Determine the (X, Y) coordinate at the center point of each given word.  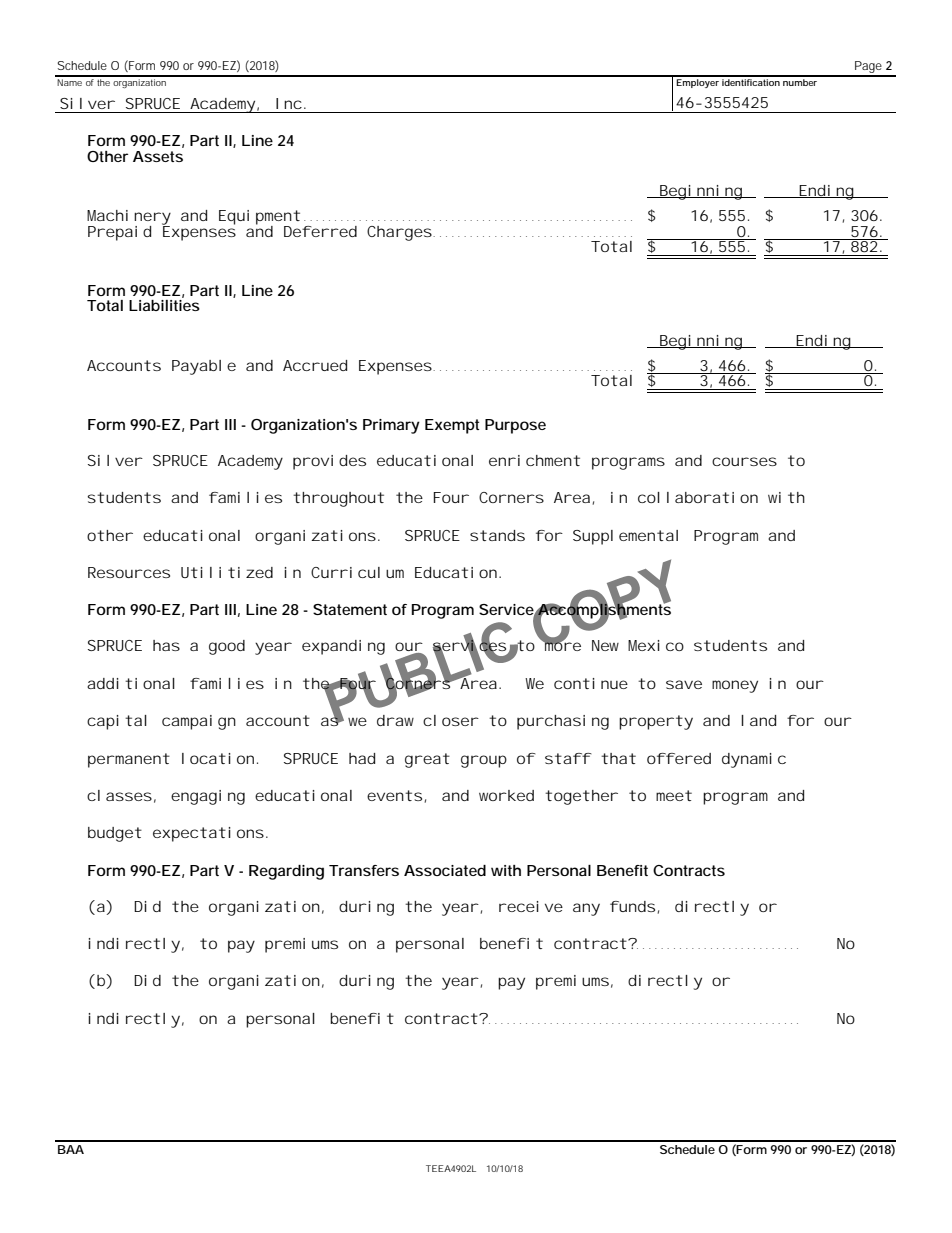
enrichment (534, 460)
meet (674, 795)
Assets (158, 156)
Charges (400, 233)
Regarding (286, 872)
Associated (445, 870)
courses (744, 461)
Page (869, 68)
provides (329, 462)
